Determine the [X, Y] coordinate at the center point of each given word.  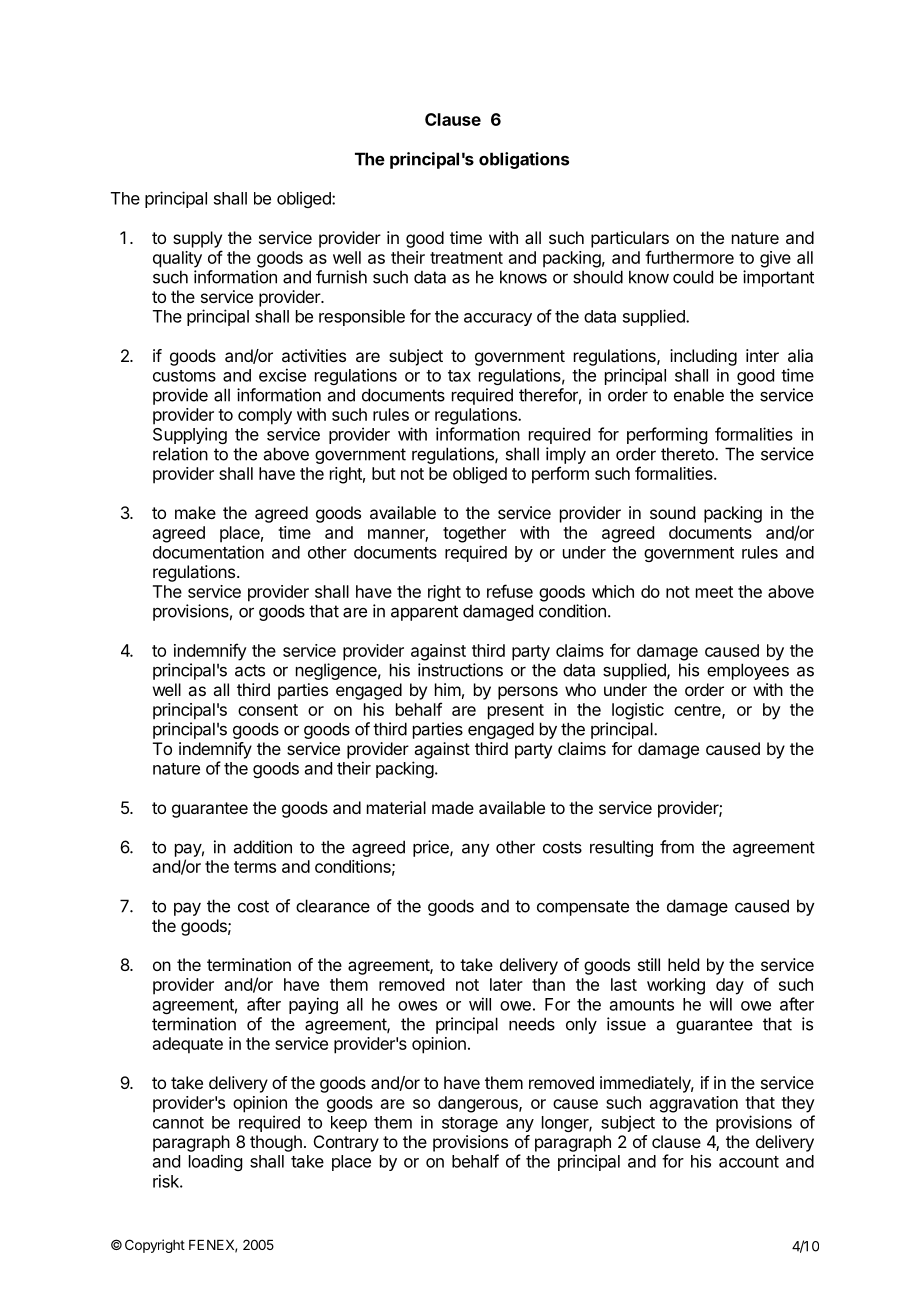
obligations [524, 160]
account [749, 1162]
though [276, 1143]
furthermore [689, 257]
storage [470, 1124]
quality [177, 259]
